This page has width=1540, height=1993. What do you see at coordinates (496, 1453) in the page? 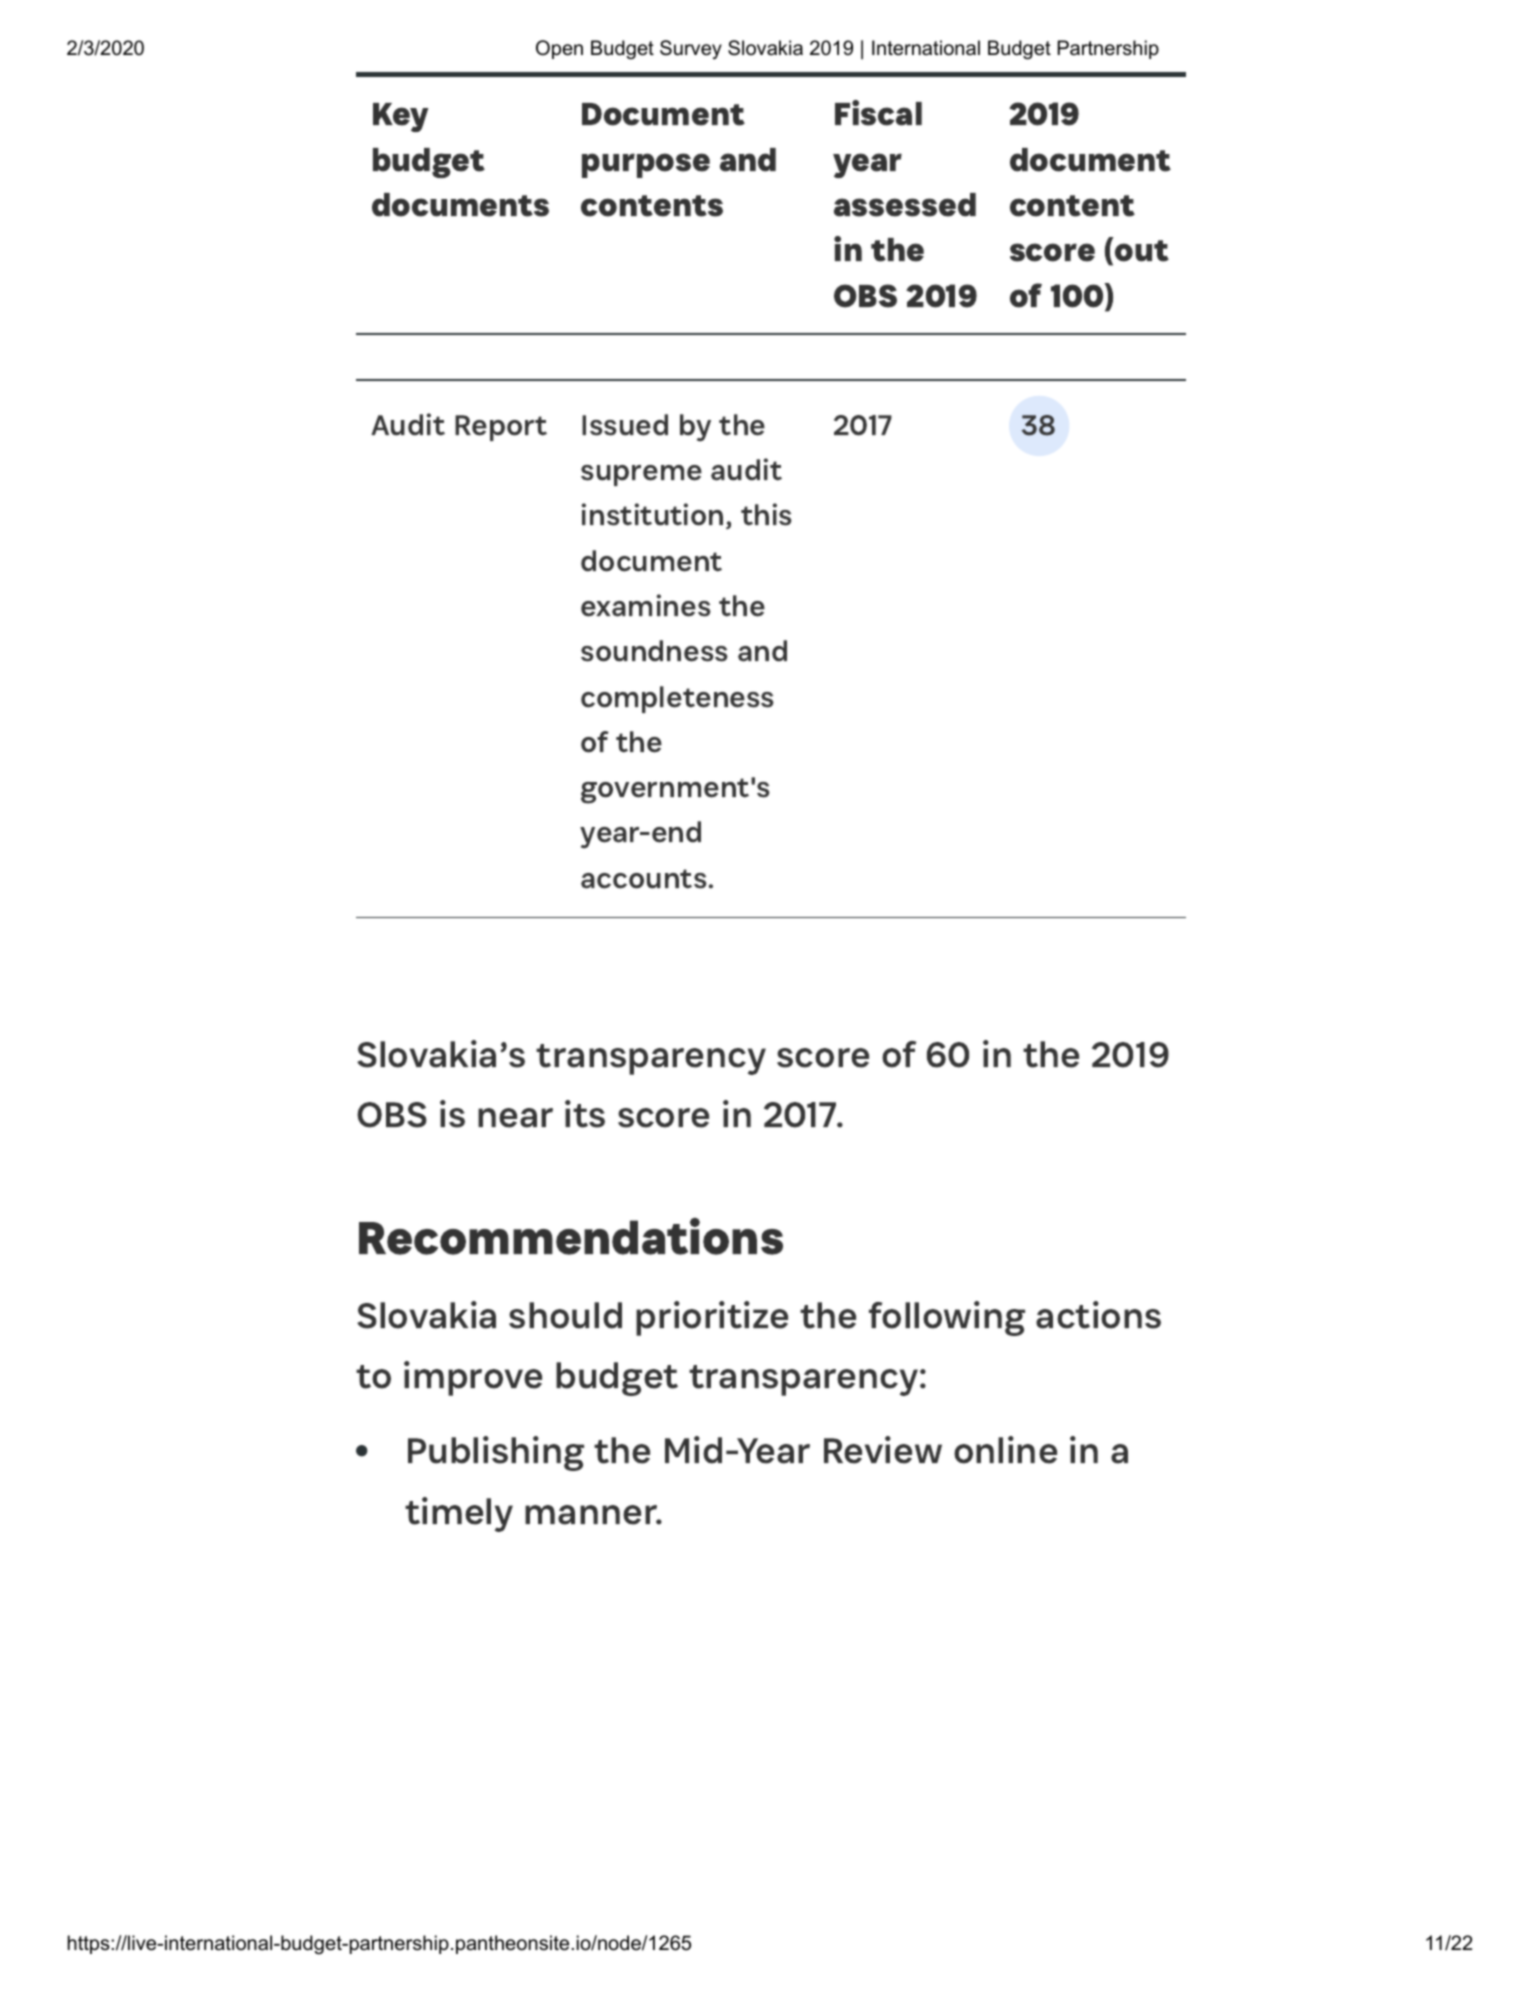
I see `Publishing` at bounding box center [496, 1453].
